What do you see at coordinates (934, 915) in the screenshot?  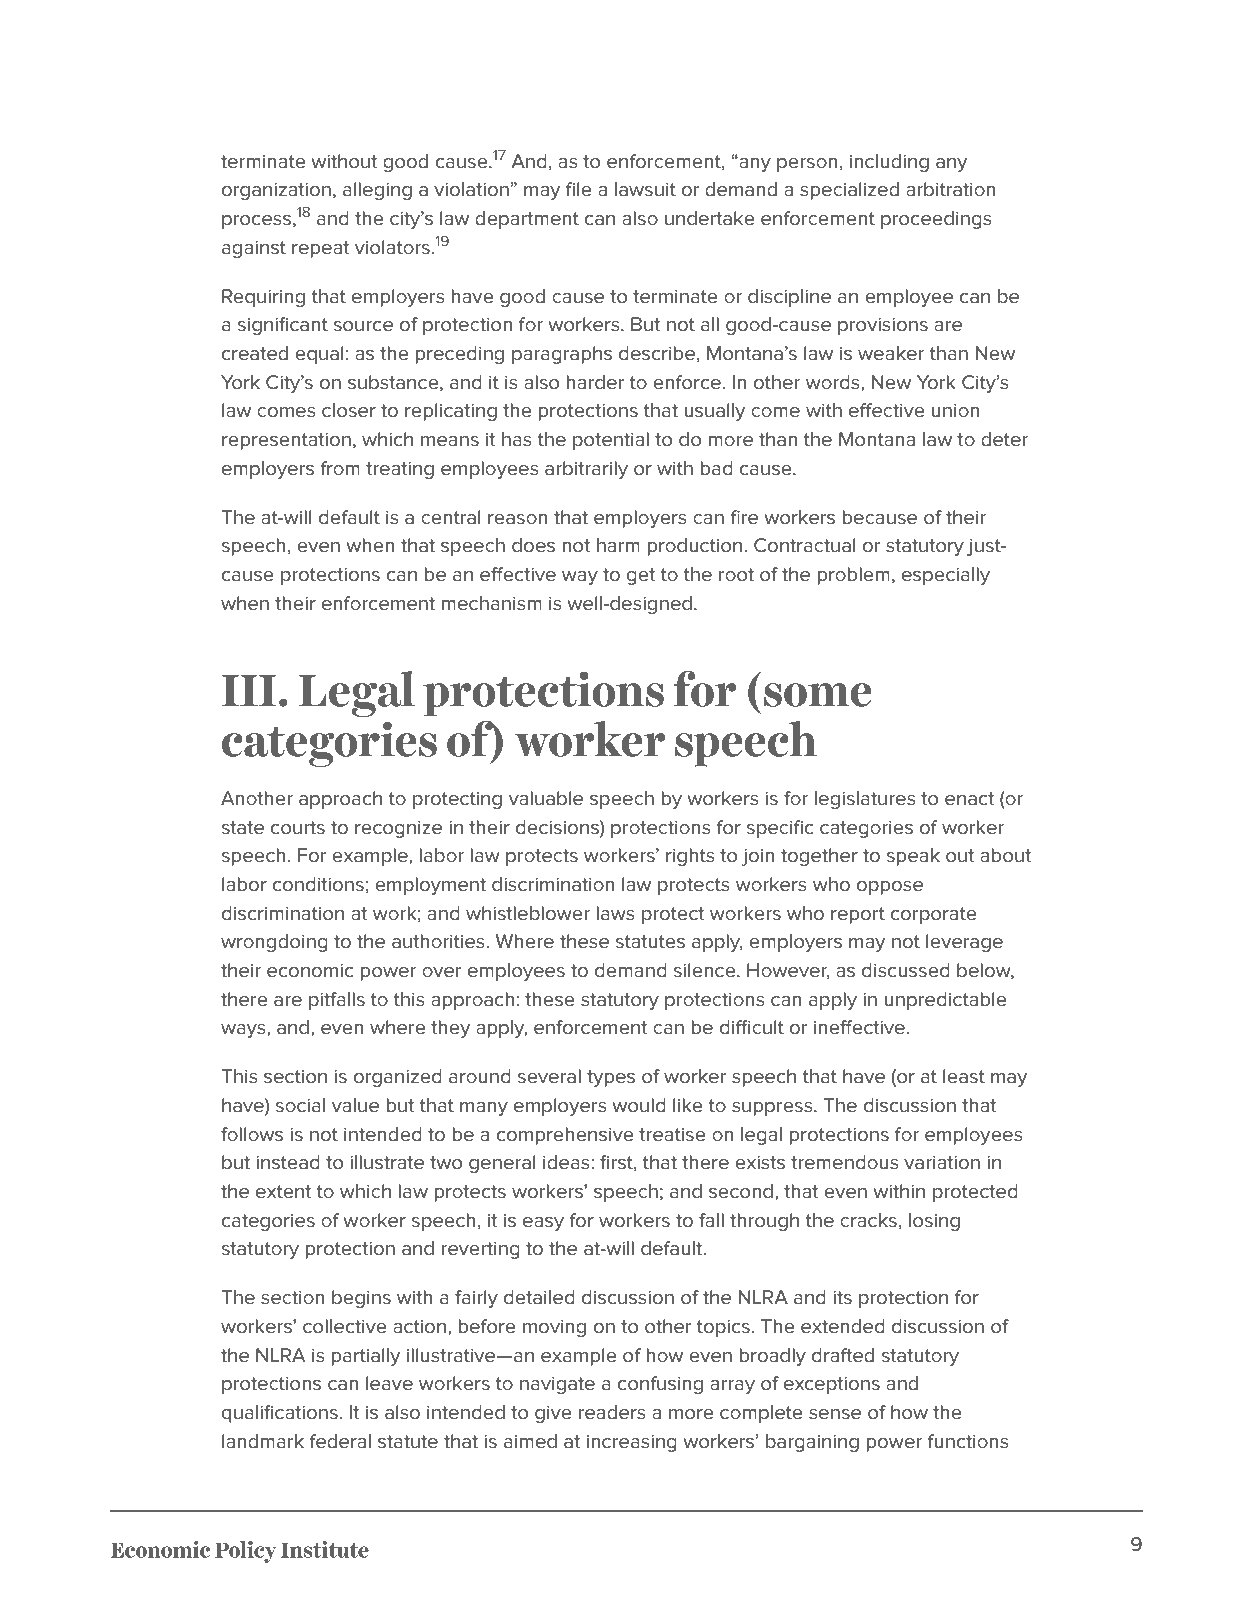 I see `corporate` at bounding box center [934, 915].
